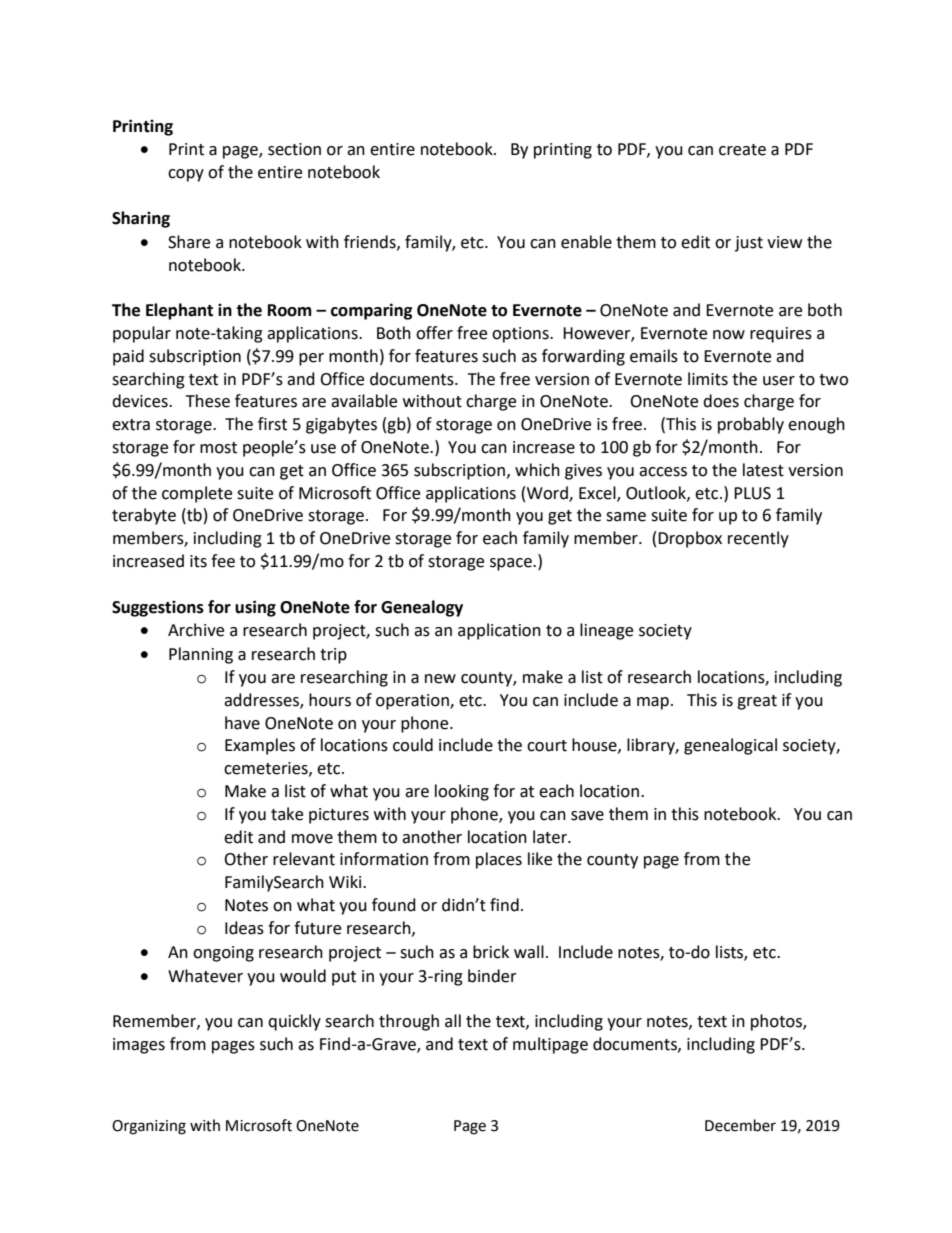 Image resolution: width=952 pixels, height=1233 pixels. I want to click on December, so click(740, 1125).
